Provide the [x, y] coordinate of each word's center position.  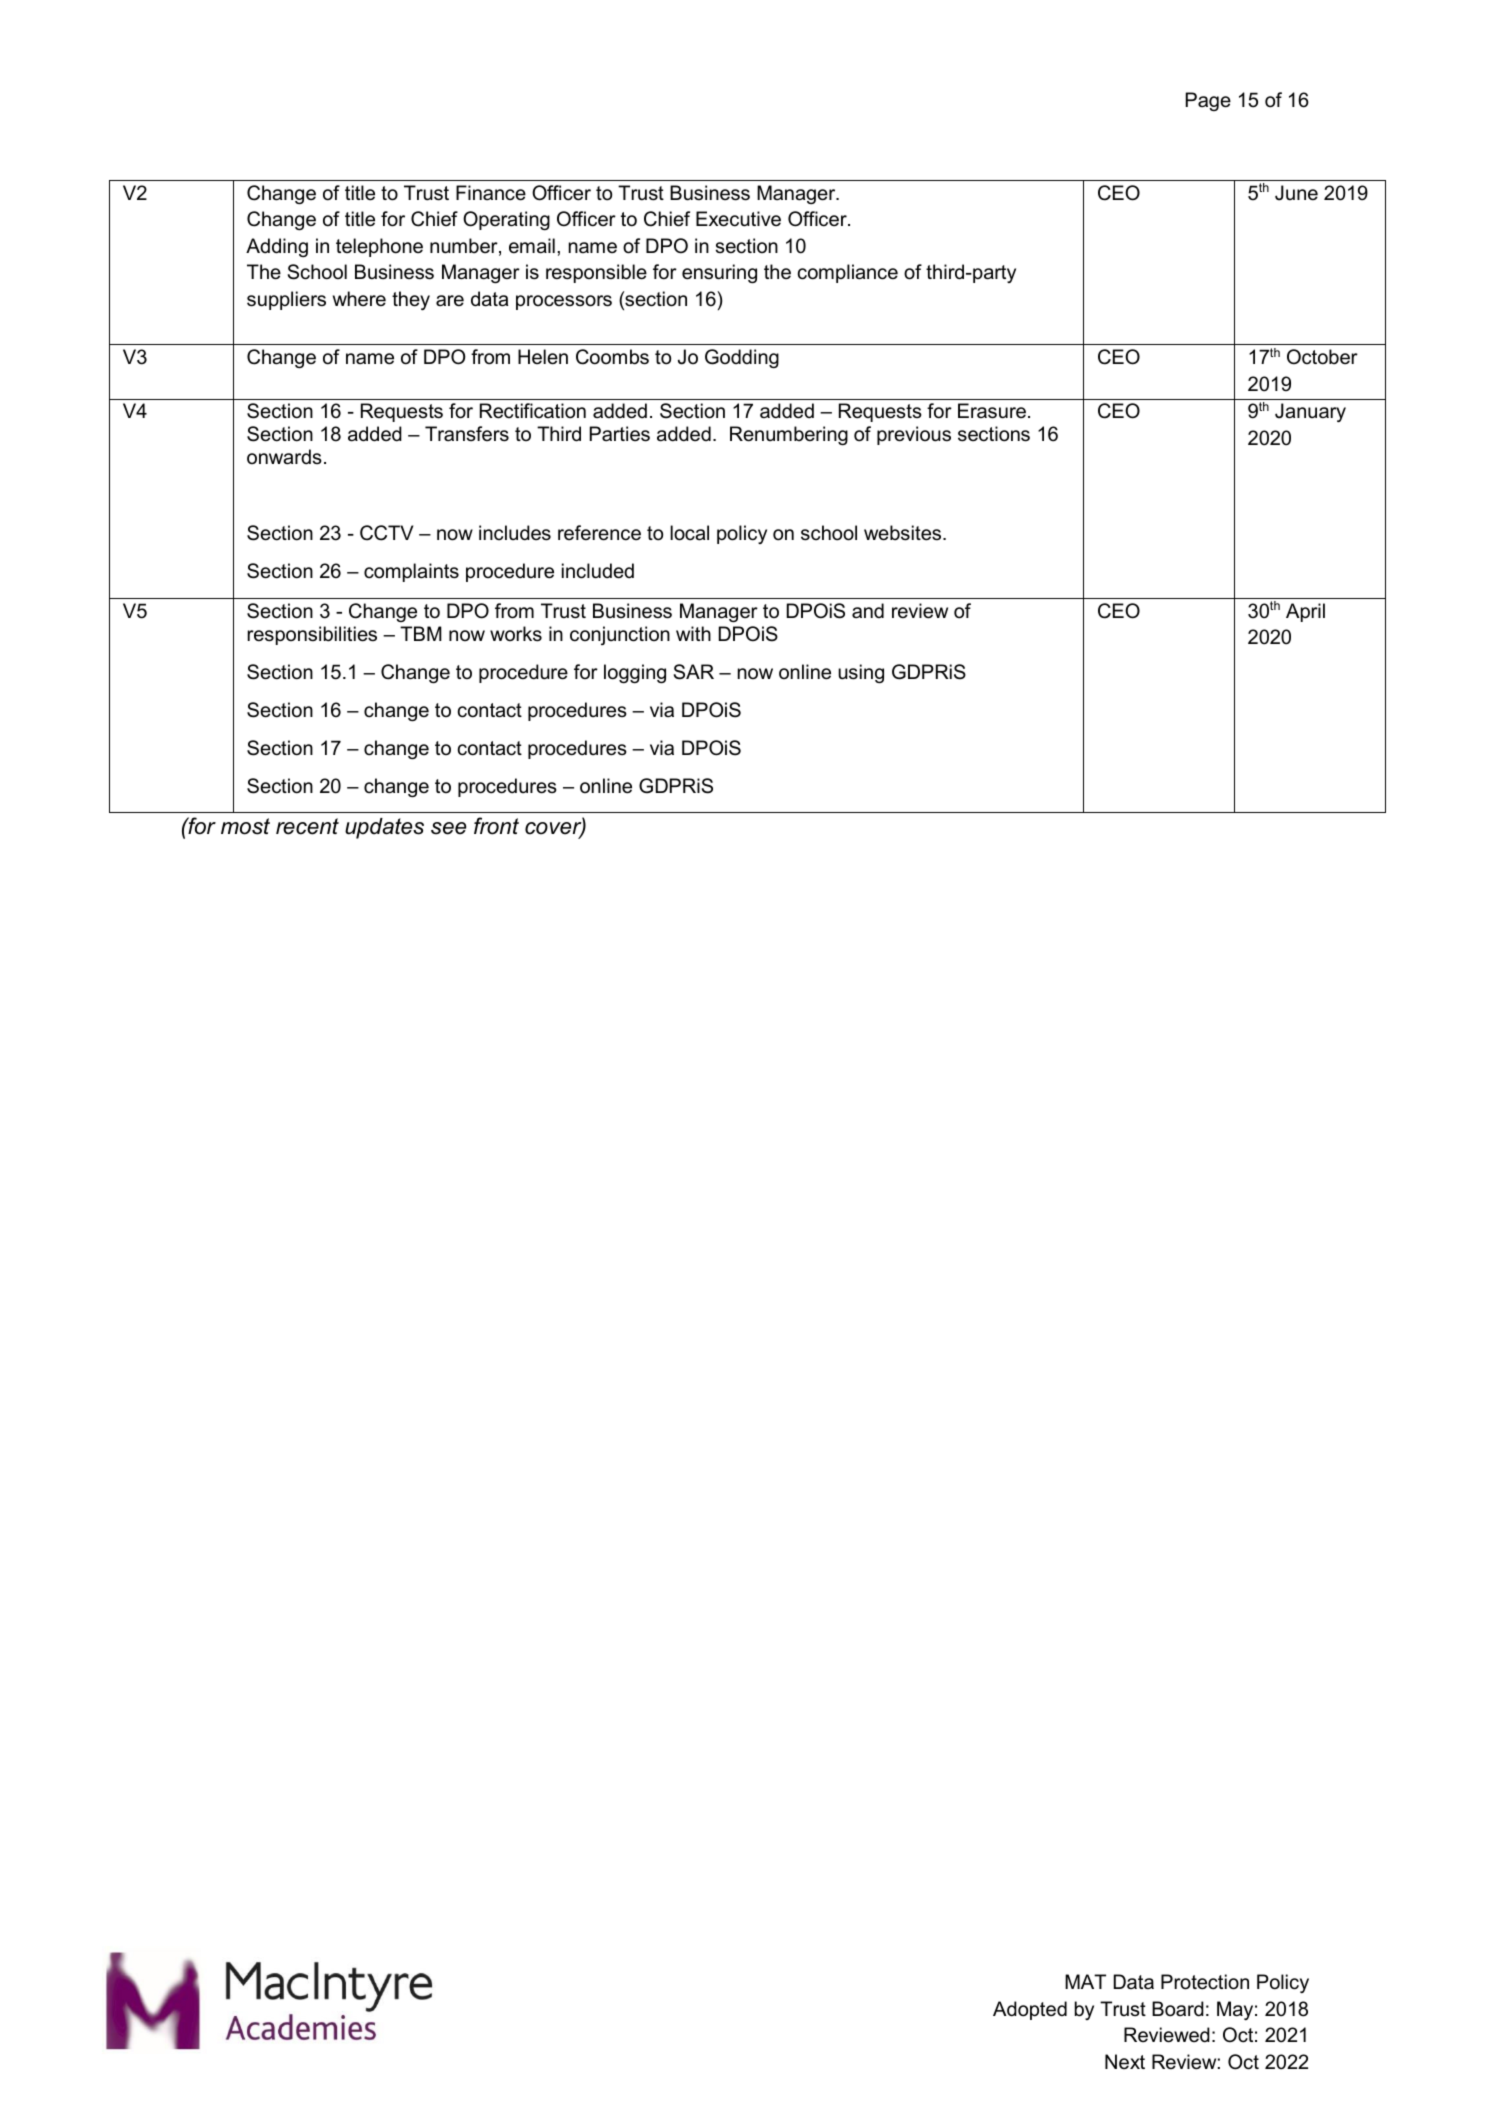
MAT [1085, 1981]
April [1305, 612]
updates [384, 828]
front [496, 826]
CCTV [386, 533]
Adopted [1030, 2010]
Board [1178, 2009]
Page [1208, 101]
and [868, 611]
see [448, 828]
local [689, 533]
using [861, 673]
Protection [1205, 1982]
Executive [738, 219]
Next [1125, 2061]
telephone [379, 247]
